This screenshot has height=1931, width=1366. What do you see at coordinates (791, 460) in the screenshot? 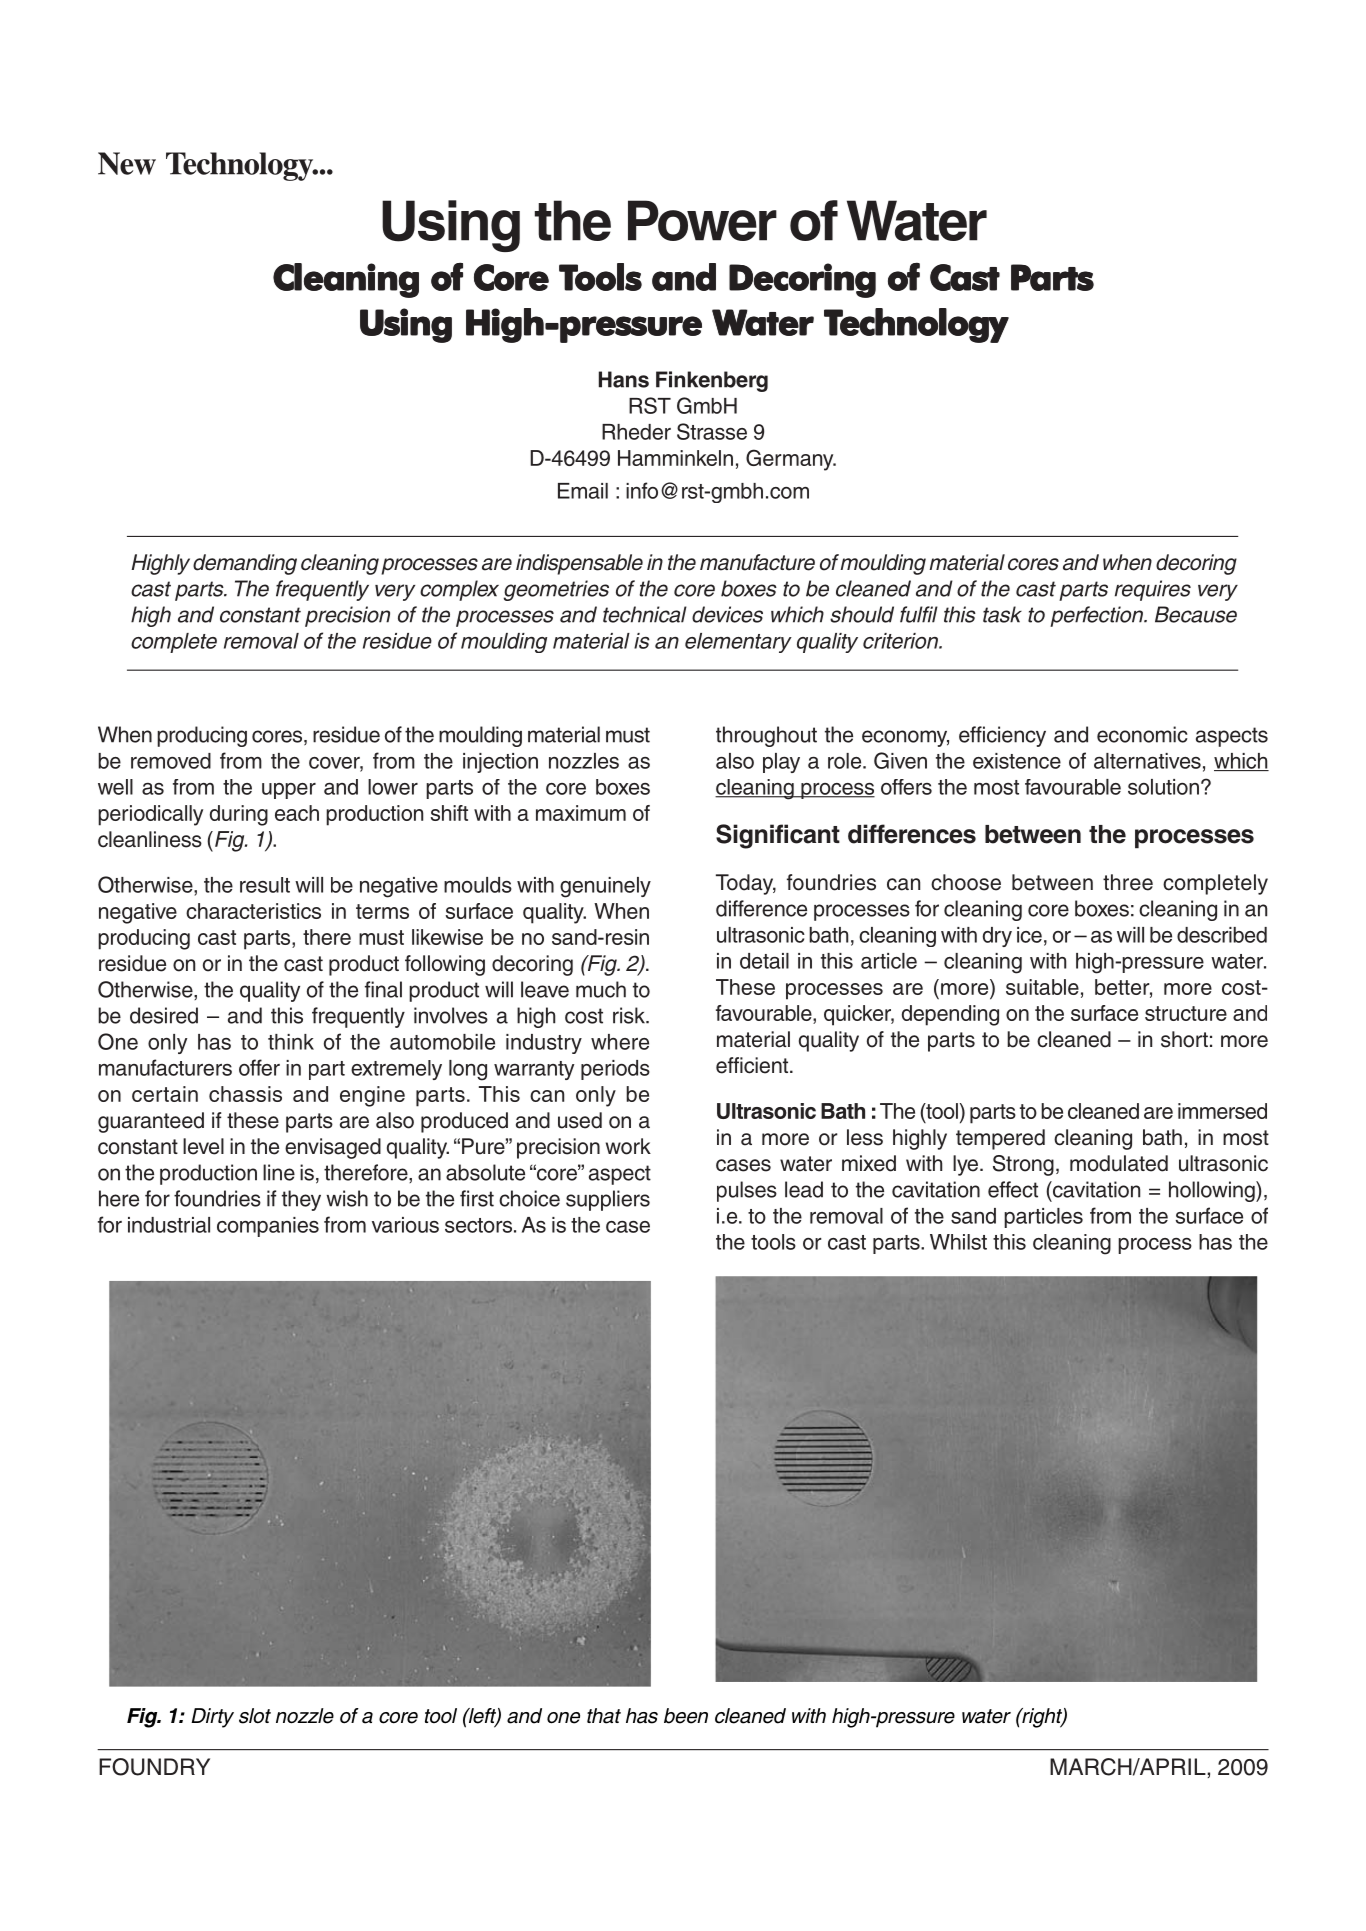
I see `Germany` at bounding box center [791, 460].
